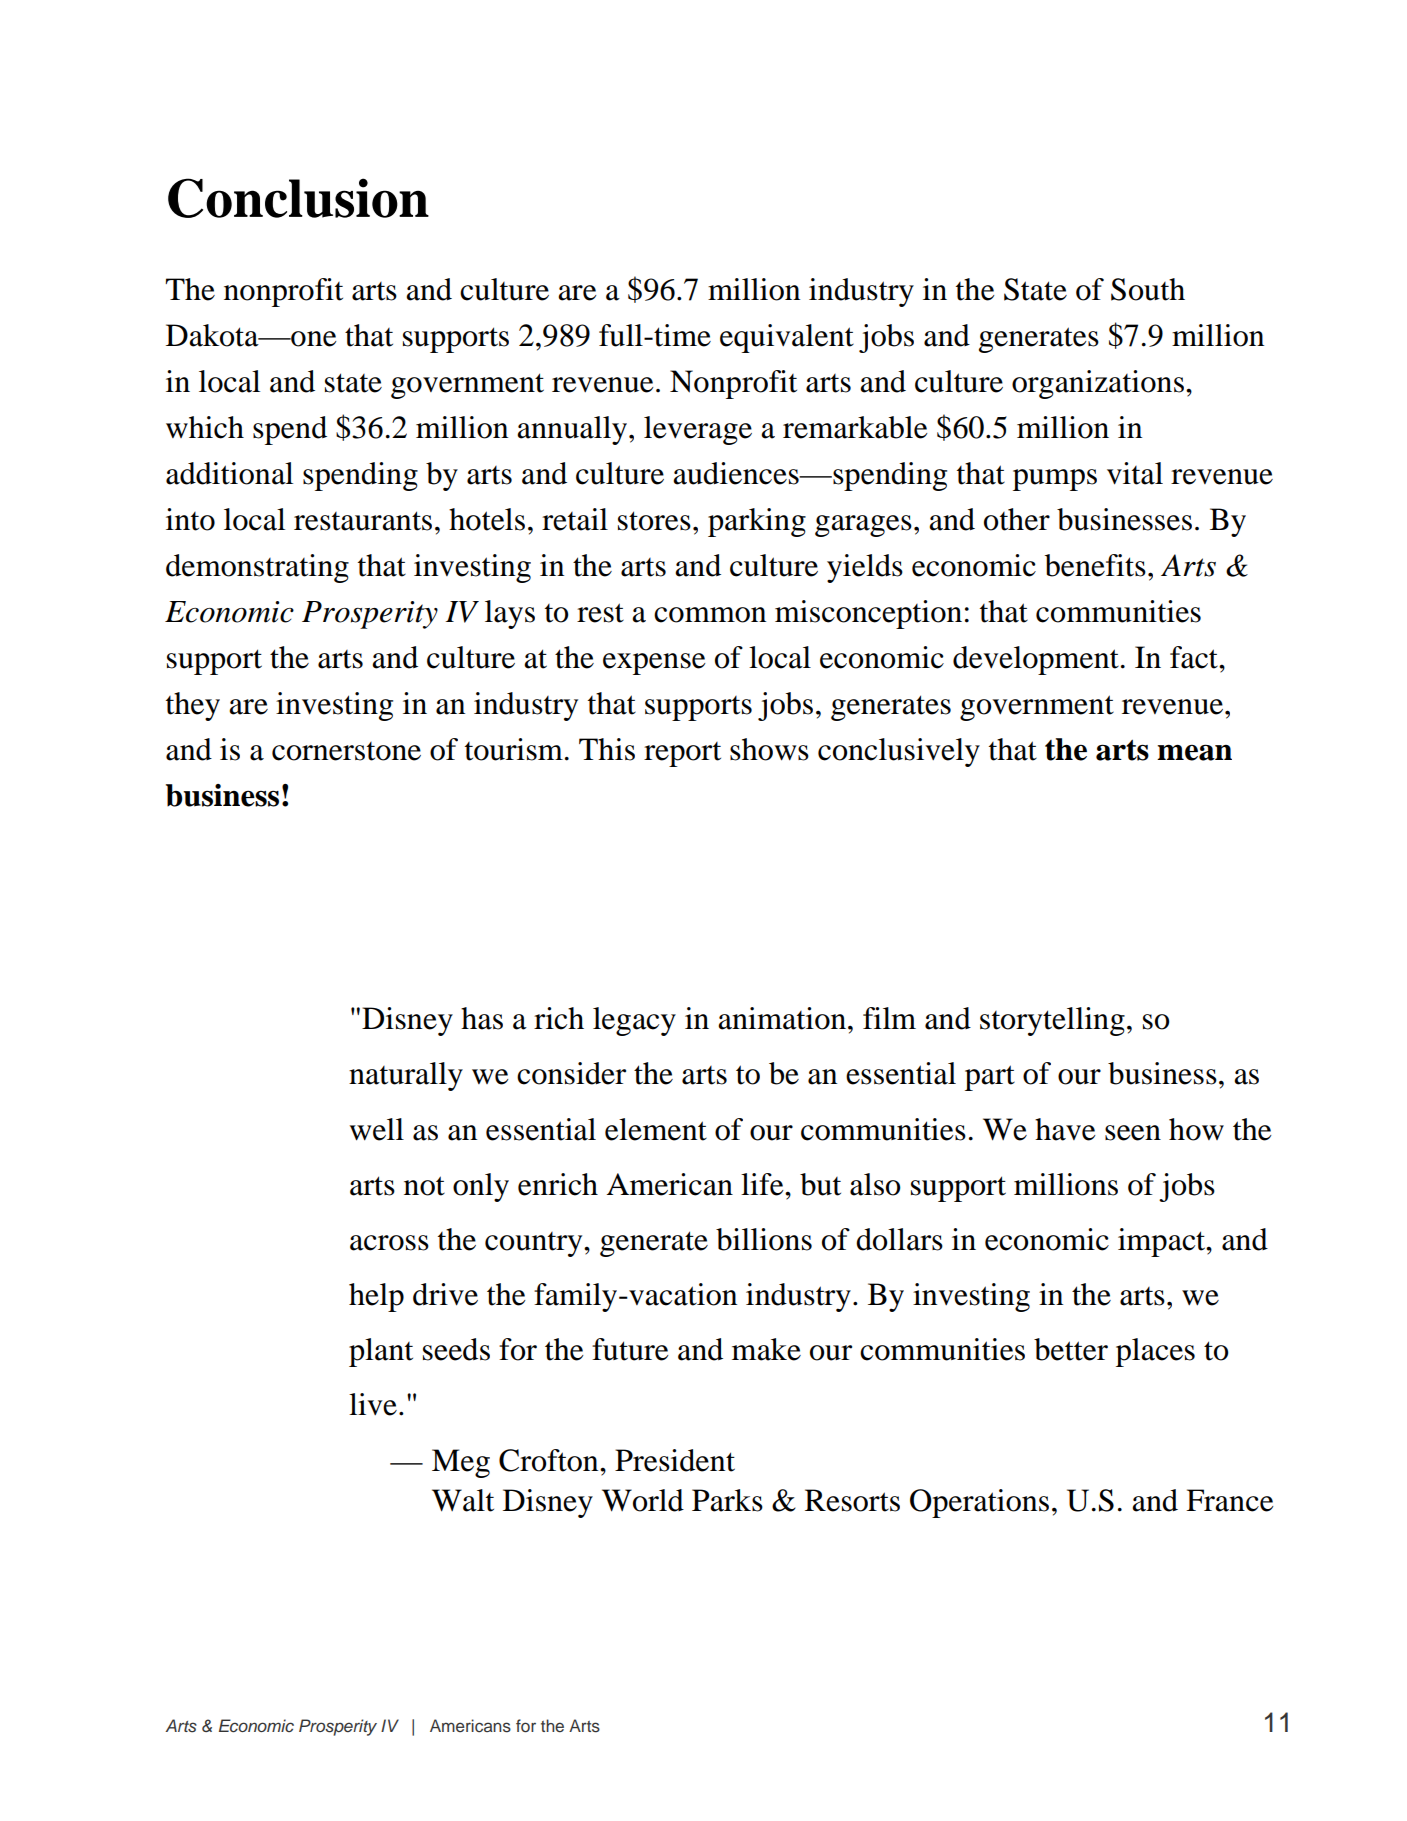 Image resolution: width=1407 pixels, height=1821 pixels. Describe the element at coordinates (1148, 289) in the screenshot. I see `South` at that location.
